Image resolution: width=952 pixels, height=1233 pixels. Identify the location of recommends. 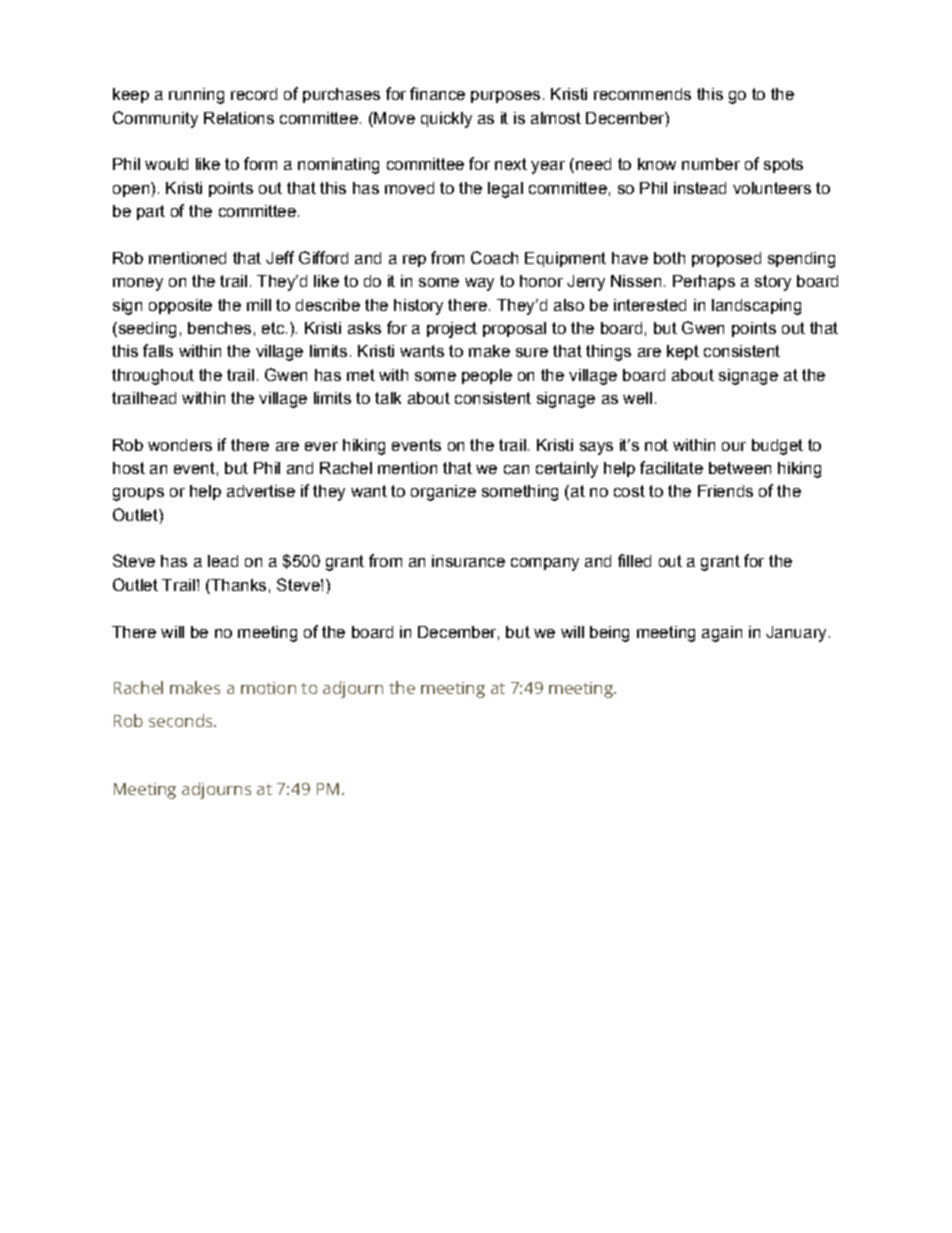
(642, 94).
